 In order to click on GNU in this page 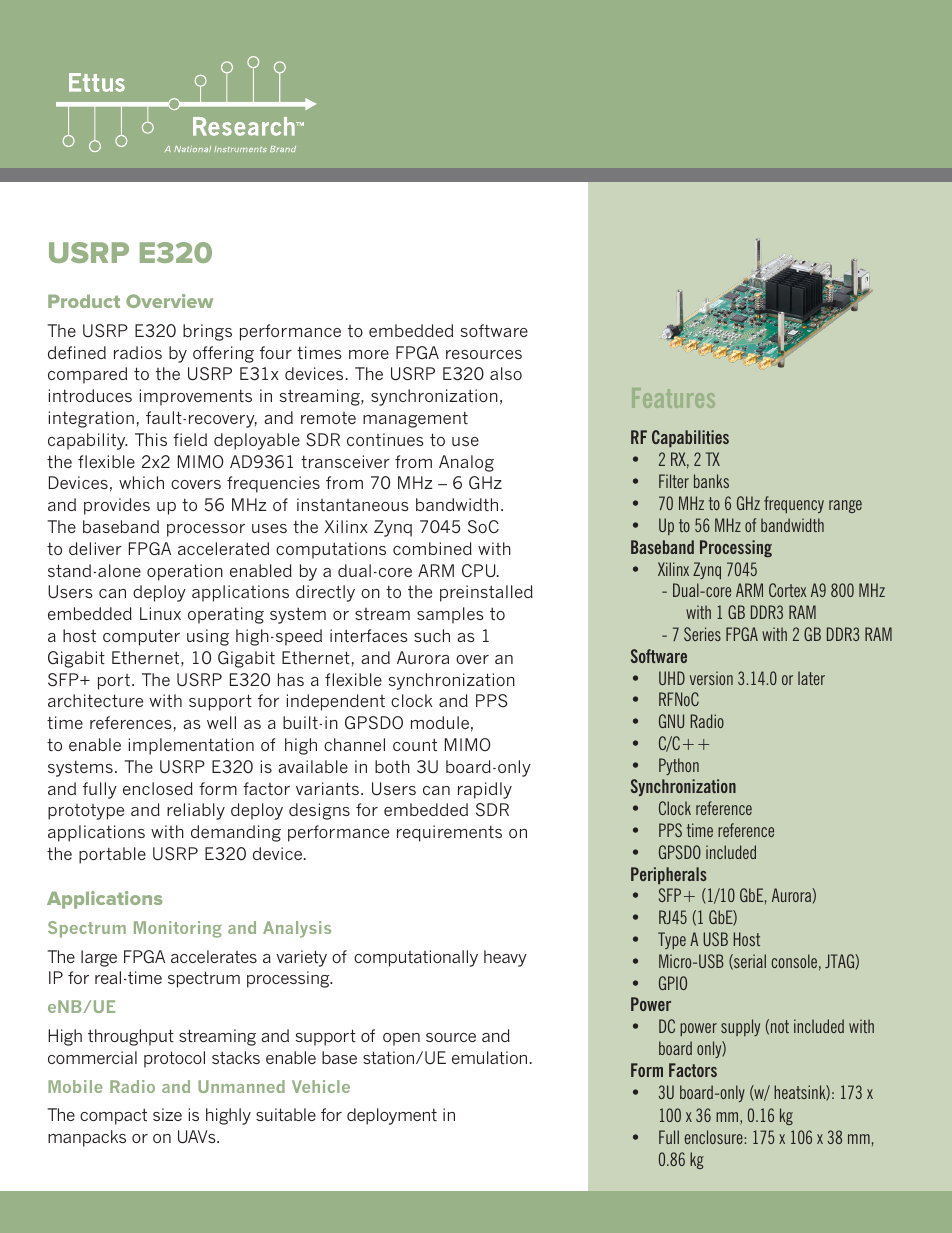, I will do `click(671, 721)`.
